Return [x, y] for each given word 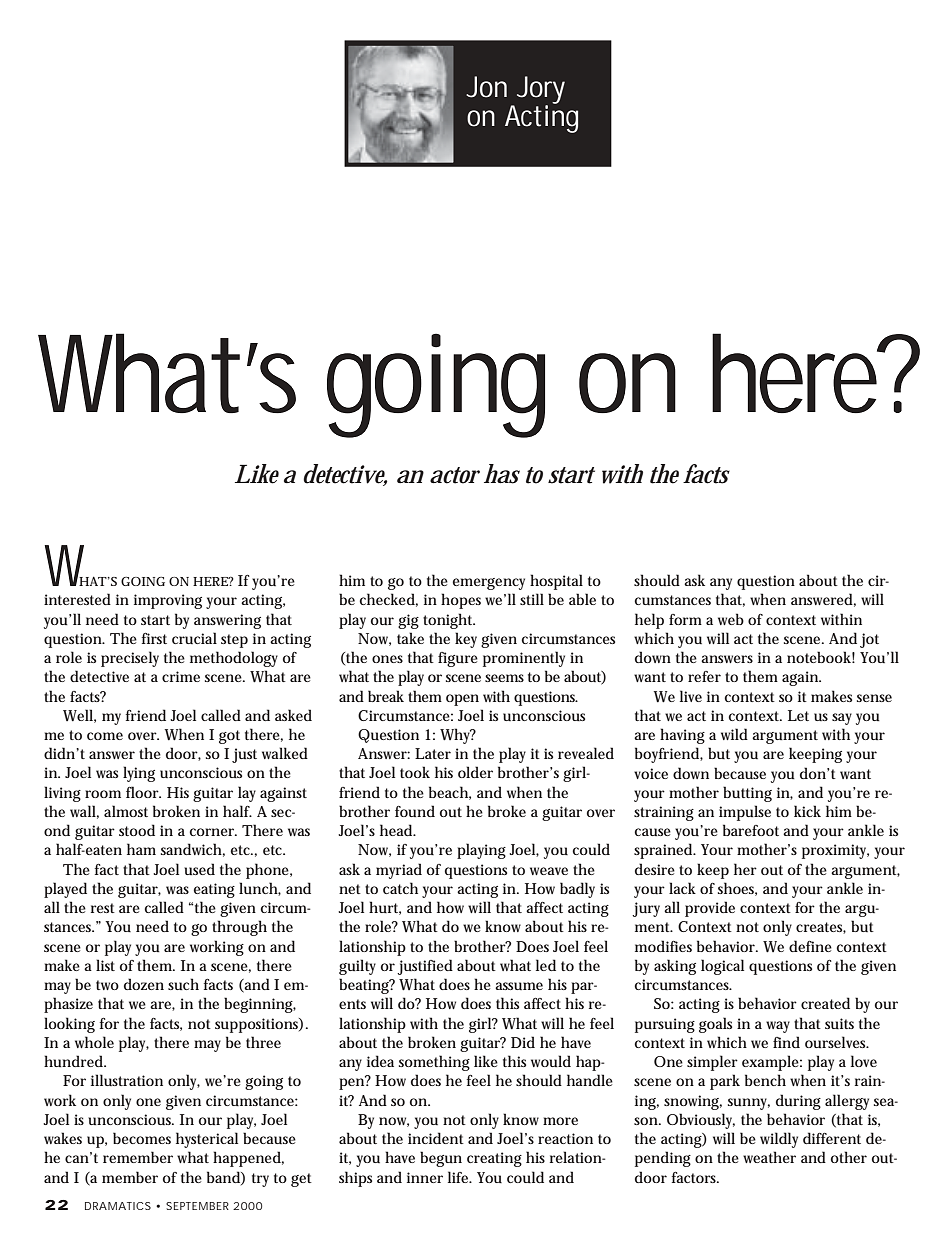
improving [168, 601]
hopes [461, 601]
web [731, 619]
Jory [541, 91]
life [460, 1177]
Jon [486, 87]
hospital [556, 582]
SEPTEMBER [197, 1206]
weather [769, 1157]
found [415, 811]
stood [137, 830]
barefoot [751, 830]
